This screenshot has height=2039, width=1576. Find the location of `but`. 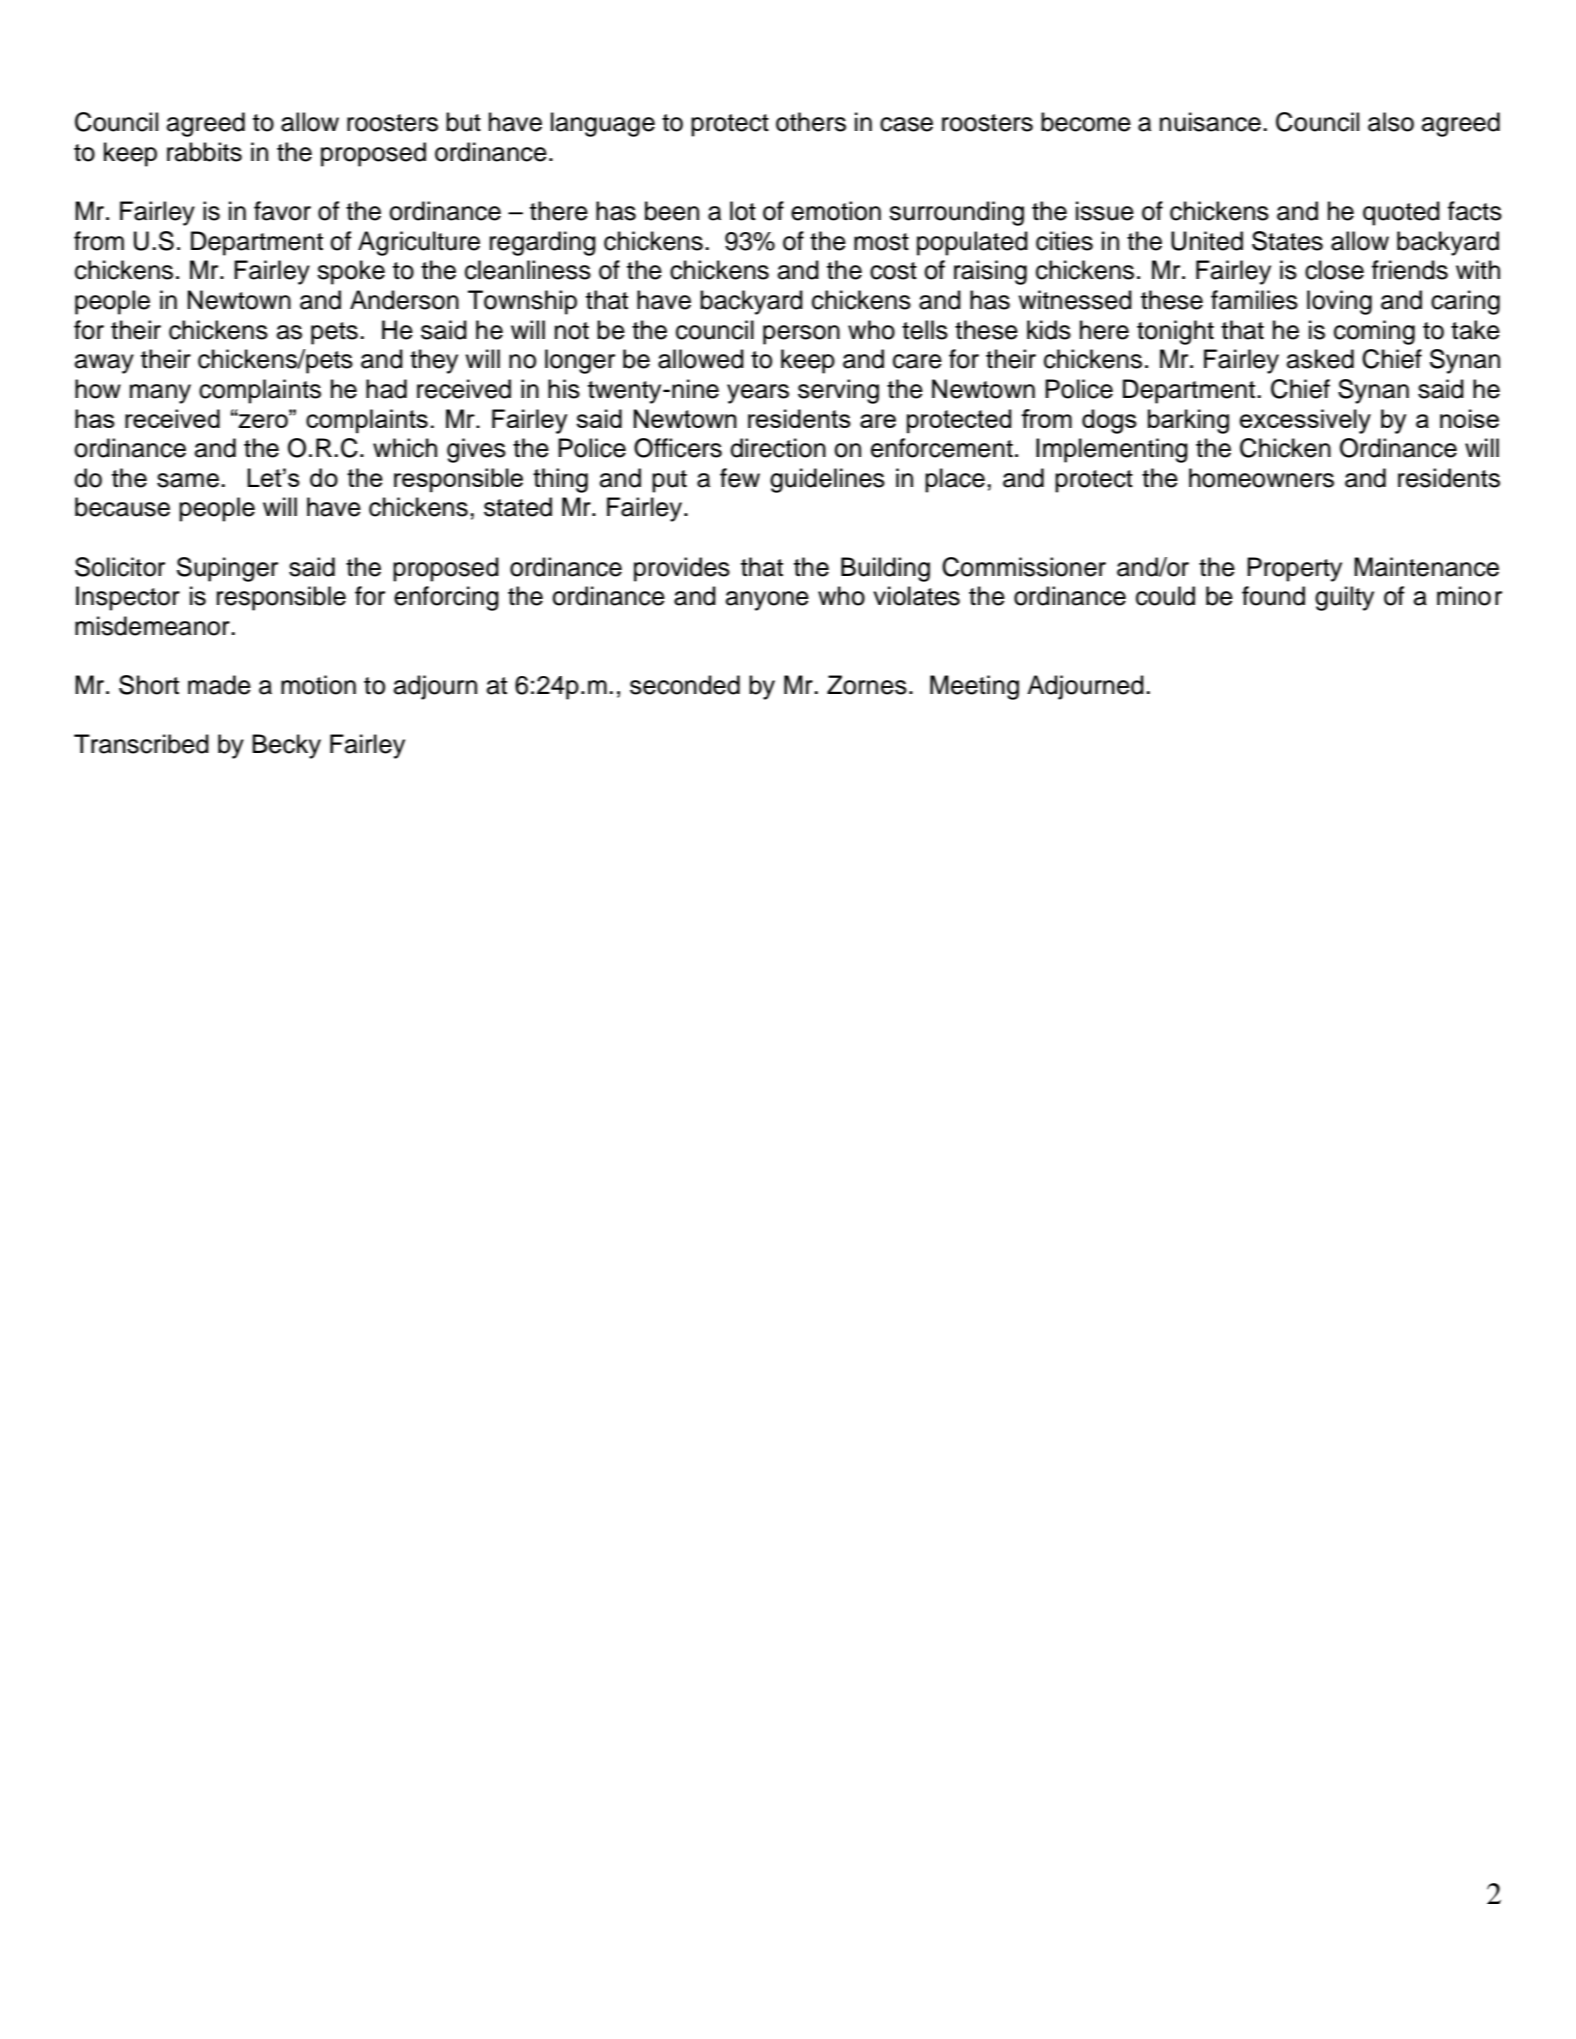

but is located at coordinates (463, 122).
